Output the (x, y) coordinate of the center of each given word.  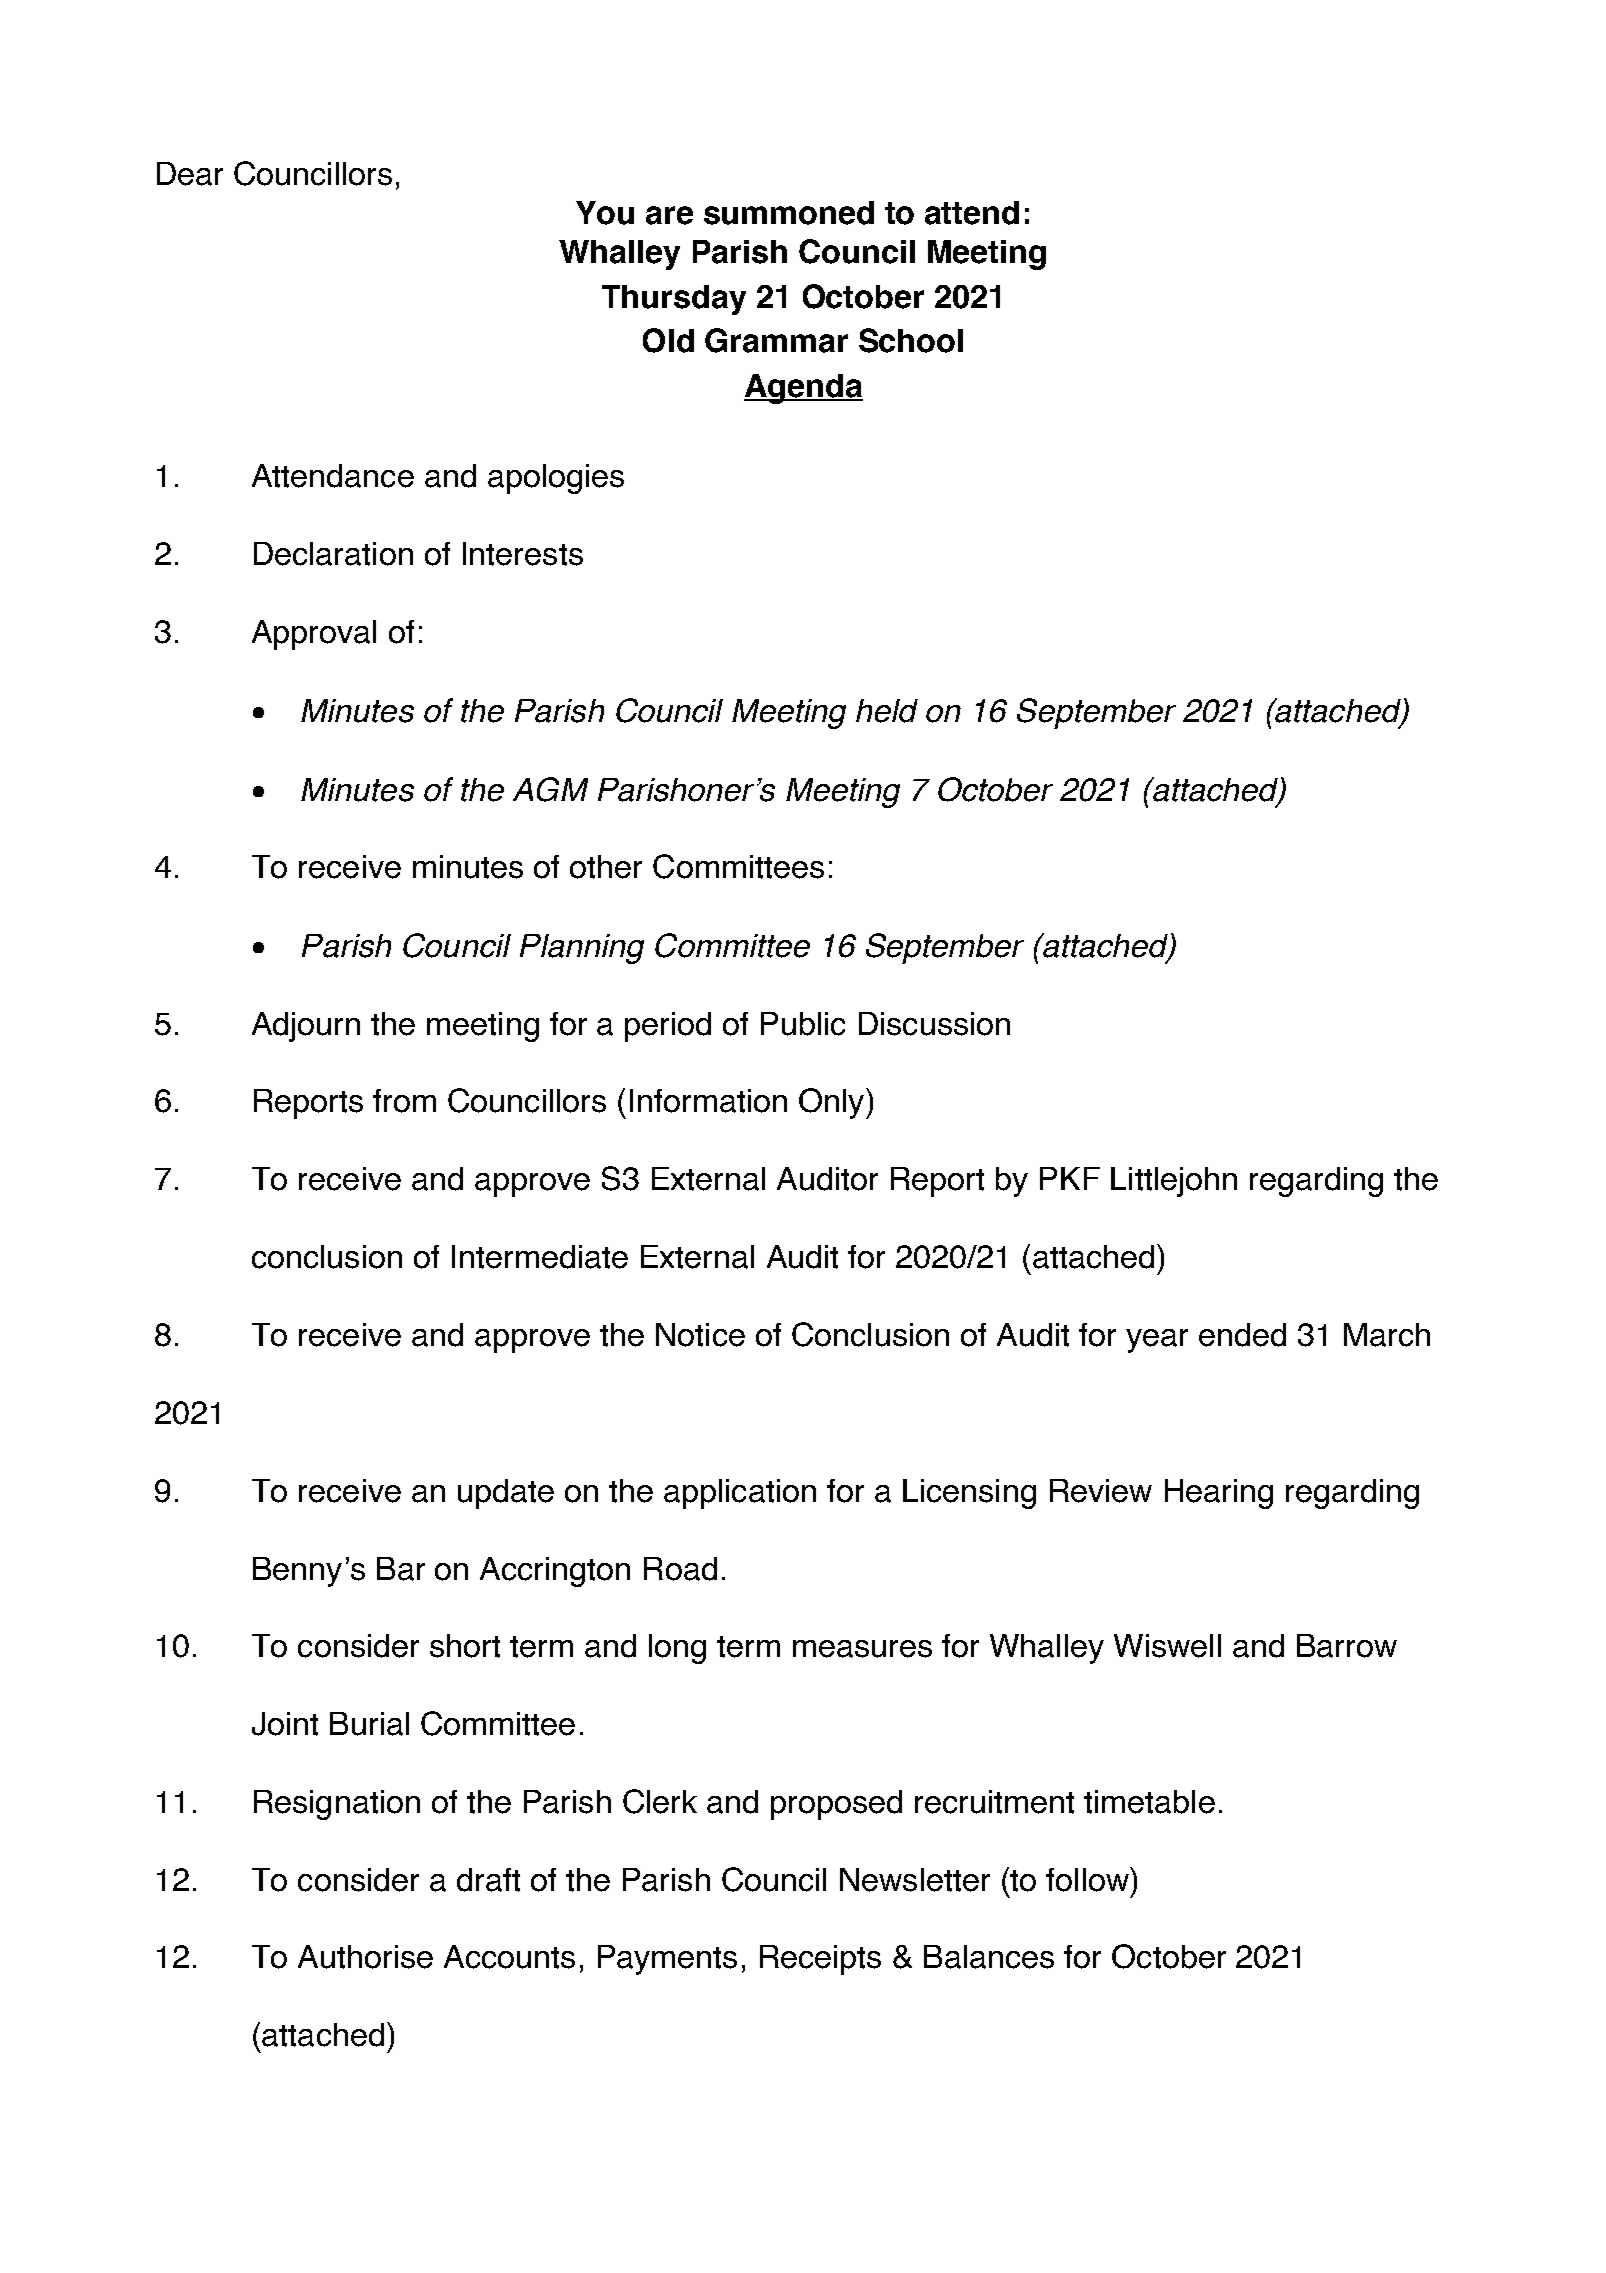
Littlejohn (1174, 1182)
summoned (789, 213)
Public (803, 1024)
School (911, 340)
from (404, 1101)
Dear (190, 174)
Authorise (365, 1957)
